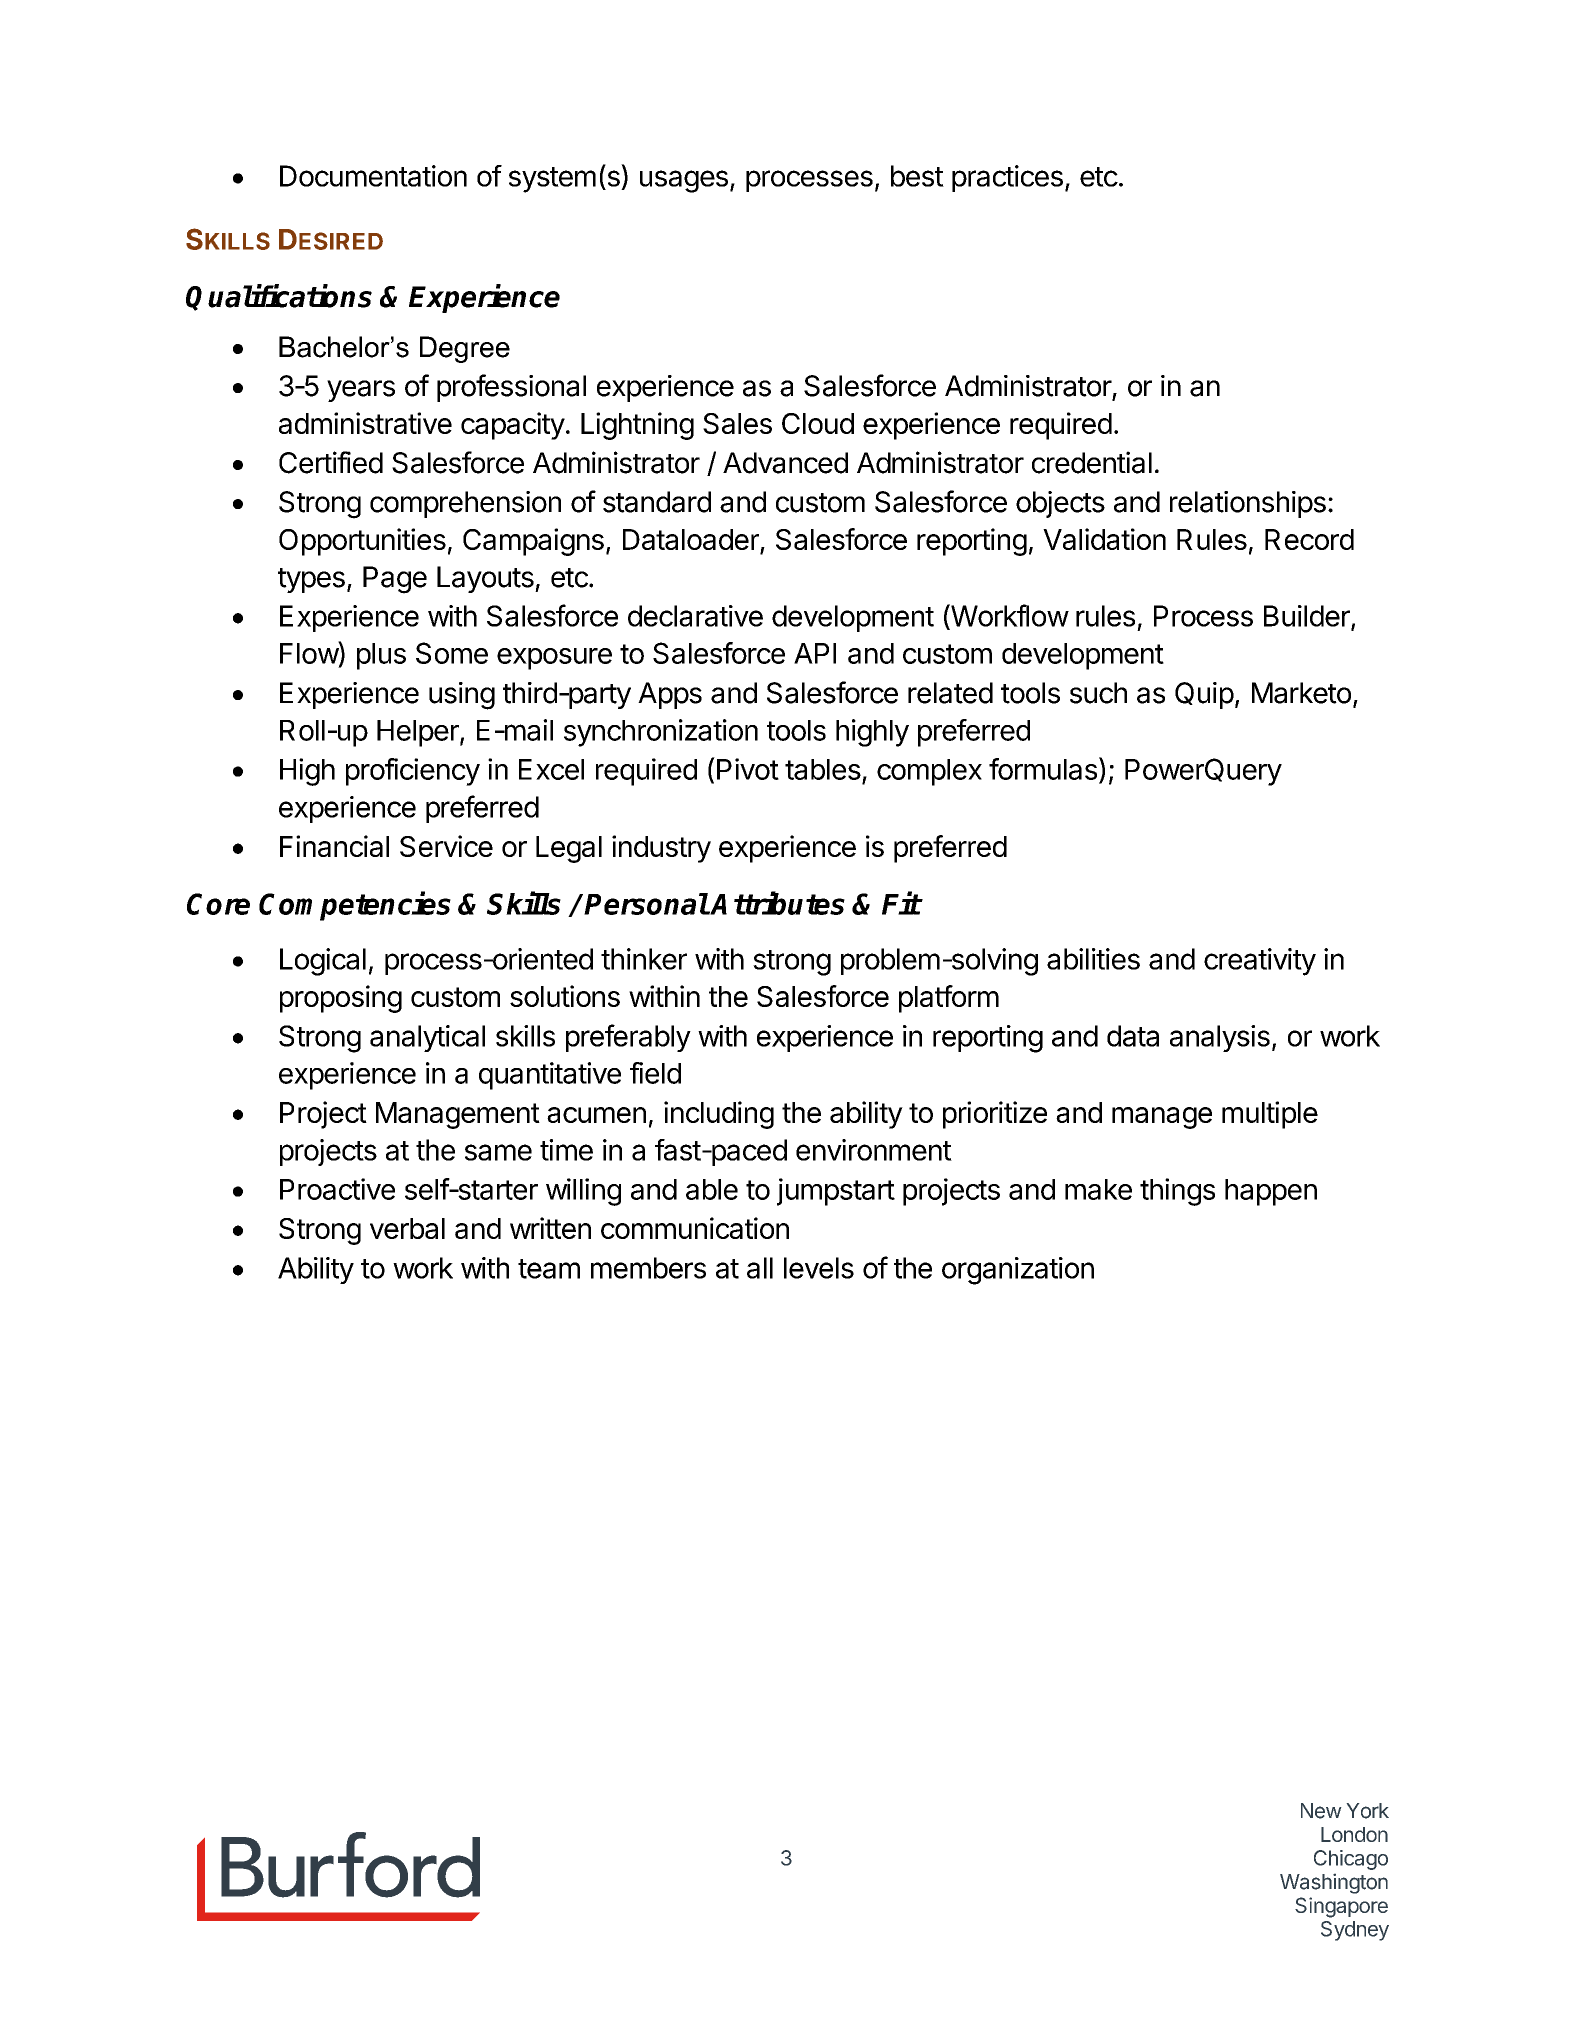 The height and width of the image is (2036, 1573). What do you see at coordinates (1271, 1192) in the image?
I see `happen` at bounding box center [1271, 1192].
